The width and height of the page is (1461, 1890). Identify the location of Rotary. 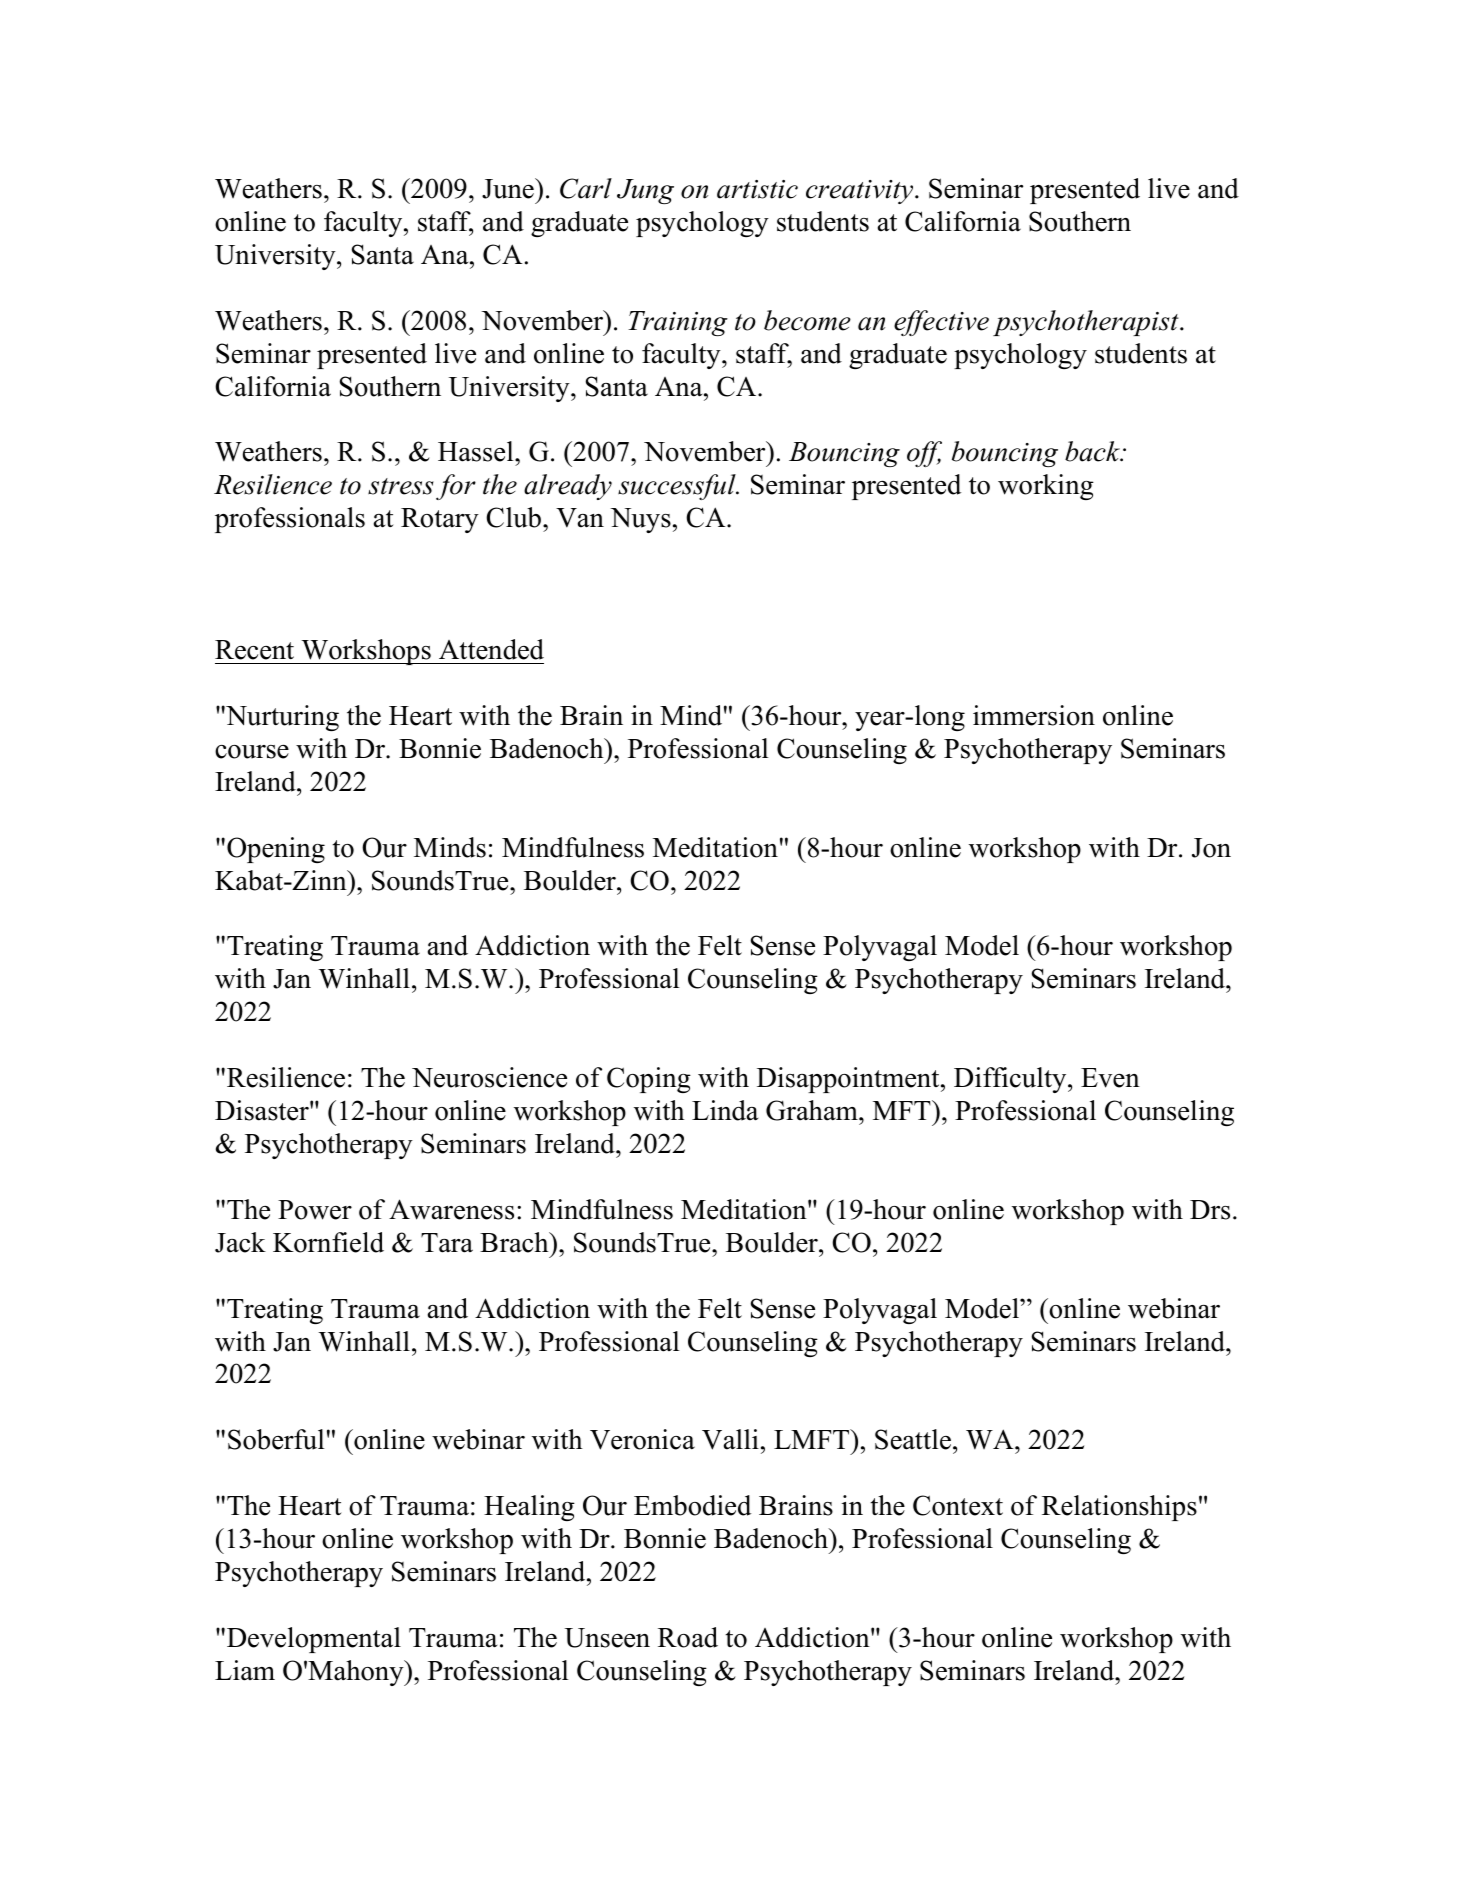
(440, 520).
